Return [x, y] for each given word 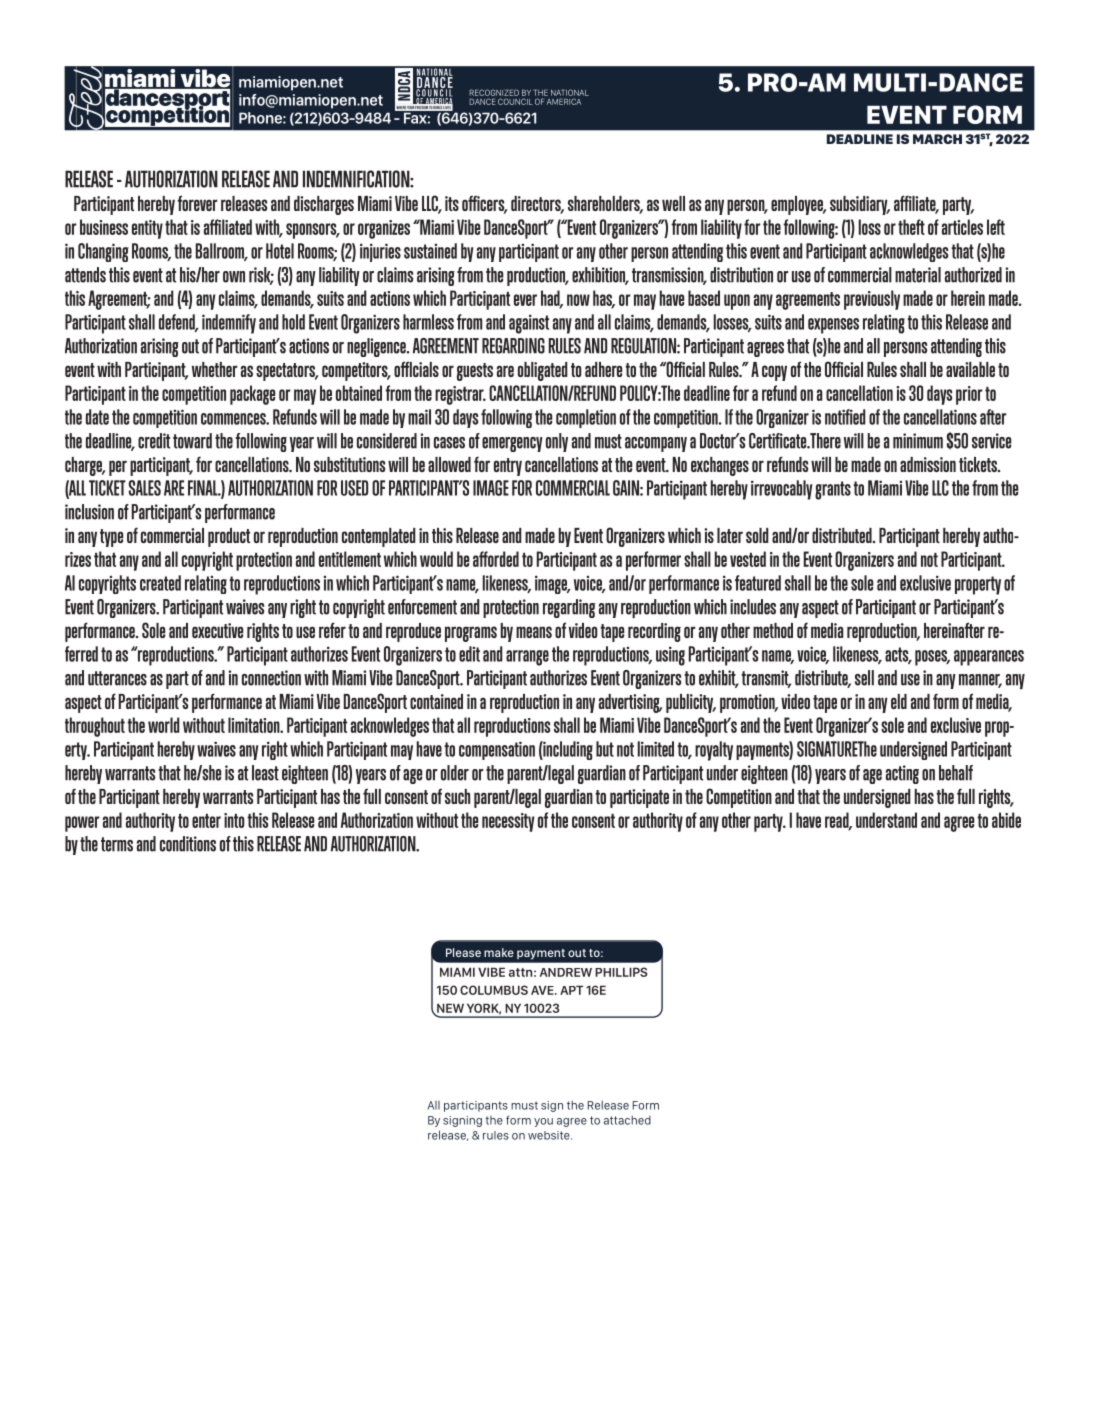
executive [218, 630]
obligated [543, 371]
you [543, 1122]
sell [864, 678]
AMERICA [564, 101]
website [550, 1135]
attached [627, 1120]
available [970, 369]
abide [1006, 820]
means [534, 632]
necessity [508, 822]
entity [147, 229]
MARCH [937, 139]
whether [215, 369]
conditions [188, 844]
